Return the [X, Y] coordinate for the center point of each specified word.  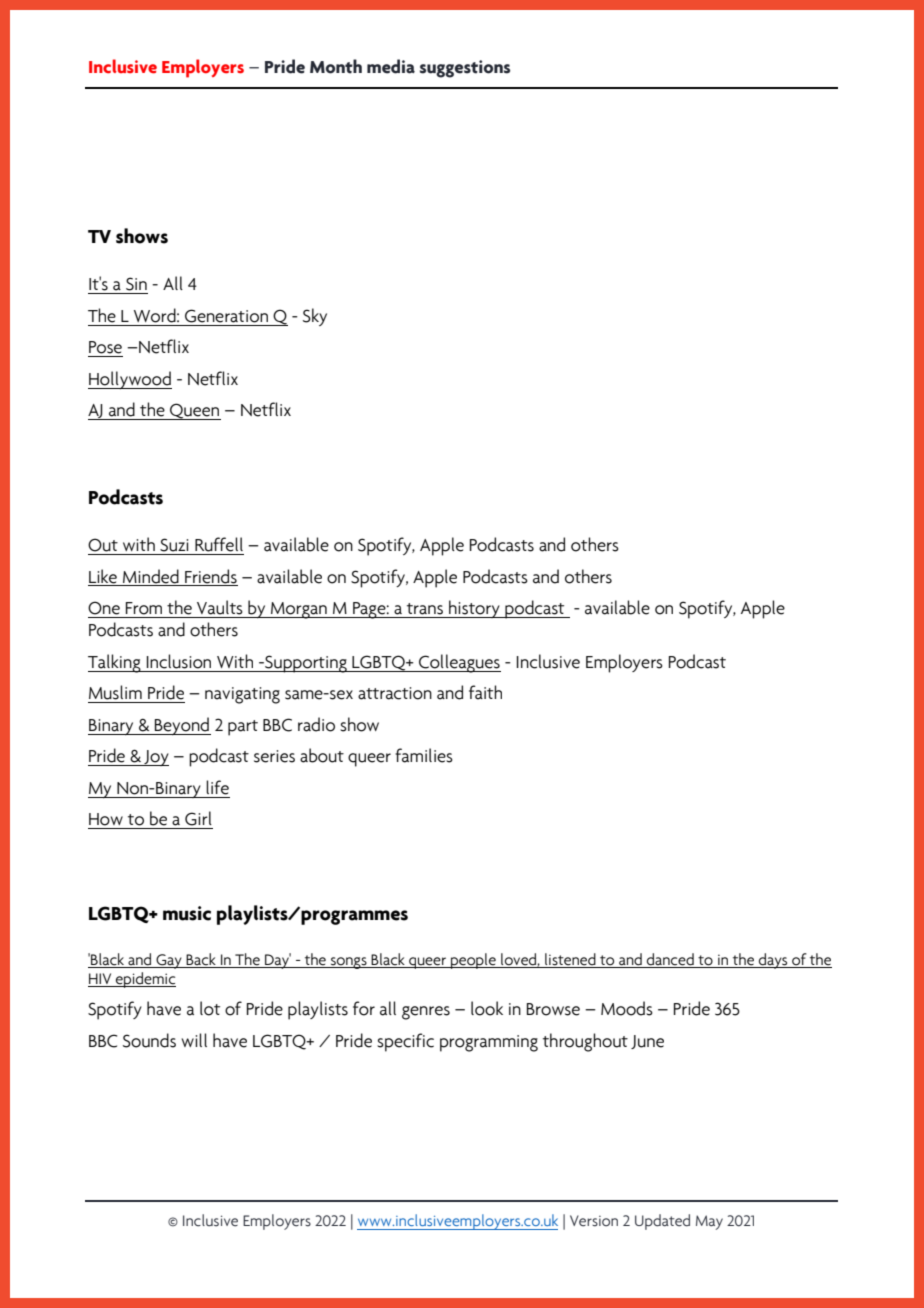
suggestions [465, 69]
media [391, 66]
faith [485, 692]
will [194, 1040]
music [187, 913]
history [474, 609]
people [473, 961]
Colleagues [459, 663]
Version [594, 1221]
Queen [194, 411]
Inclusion [178, 661]
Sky [315, 317]
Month [336, 66]
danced [670, 959]
